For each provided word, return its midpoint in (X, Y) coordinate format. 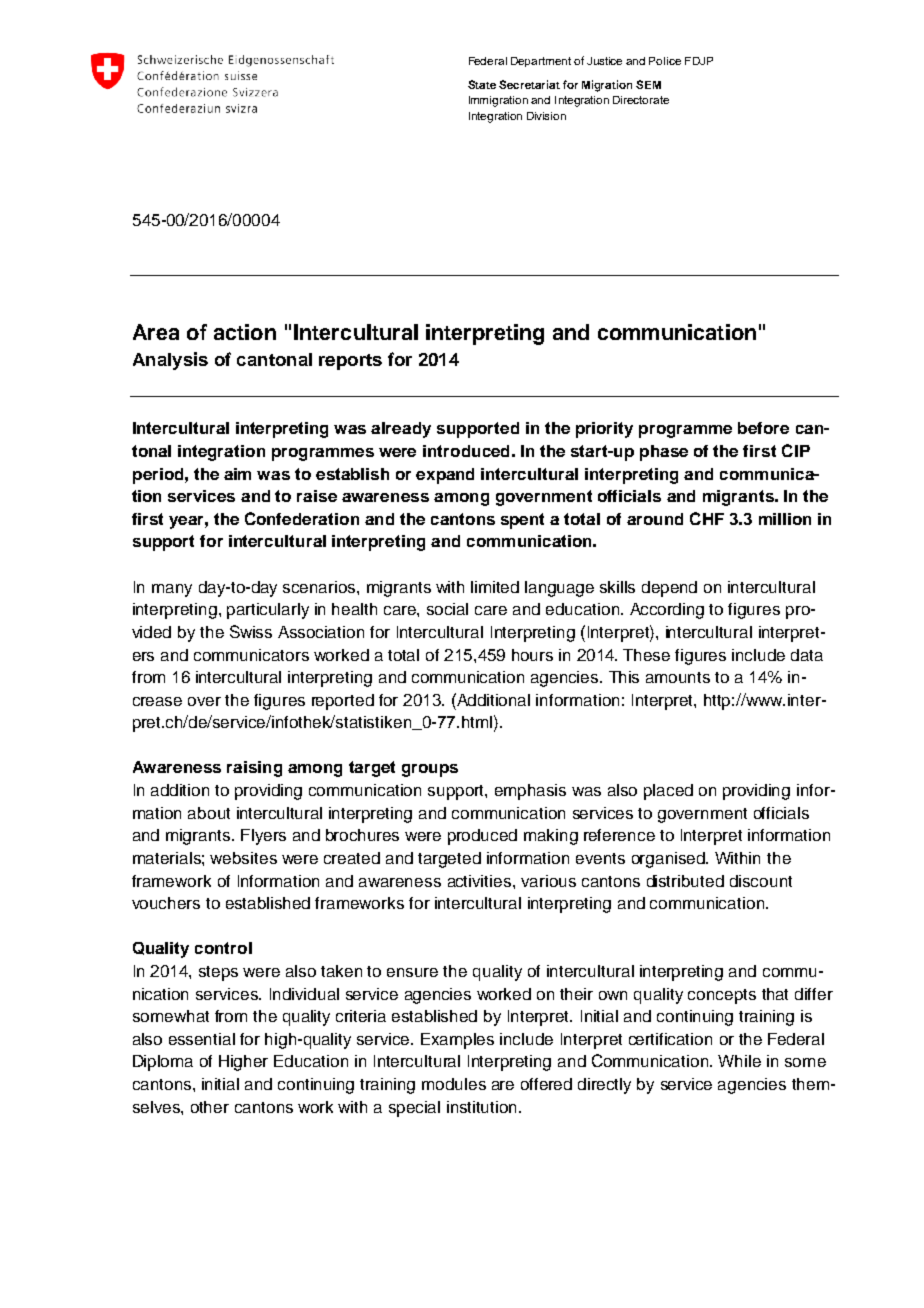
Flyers (263, 837)
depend (669, 589)
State (482, 84)
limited (495, 587)
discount (761, 881)
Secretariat (529, 84)
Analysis (170, 361)
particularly (268, 611)
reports (350, 362)
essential (202, 1039)
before (763, 428)
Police (665, 61)
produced (482, 837)
